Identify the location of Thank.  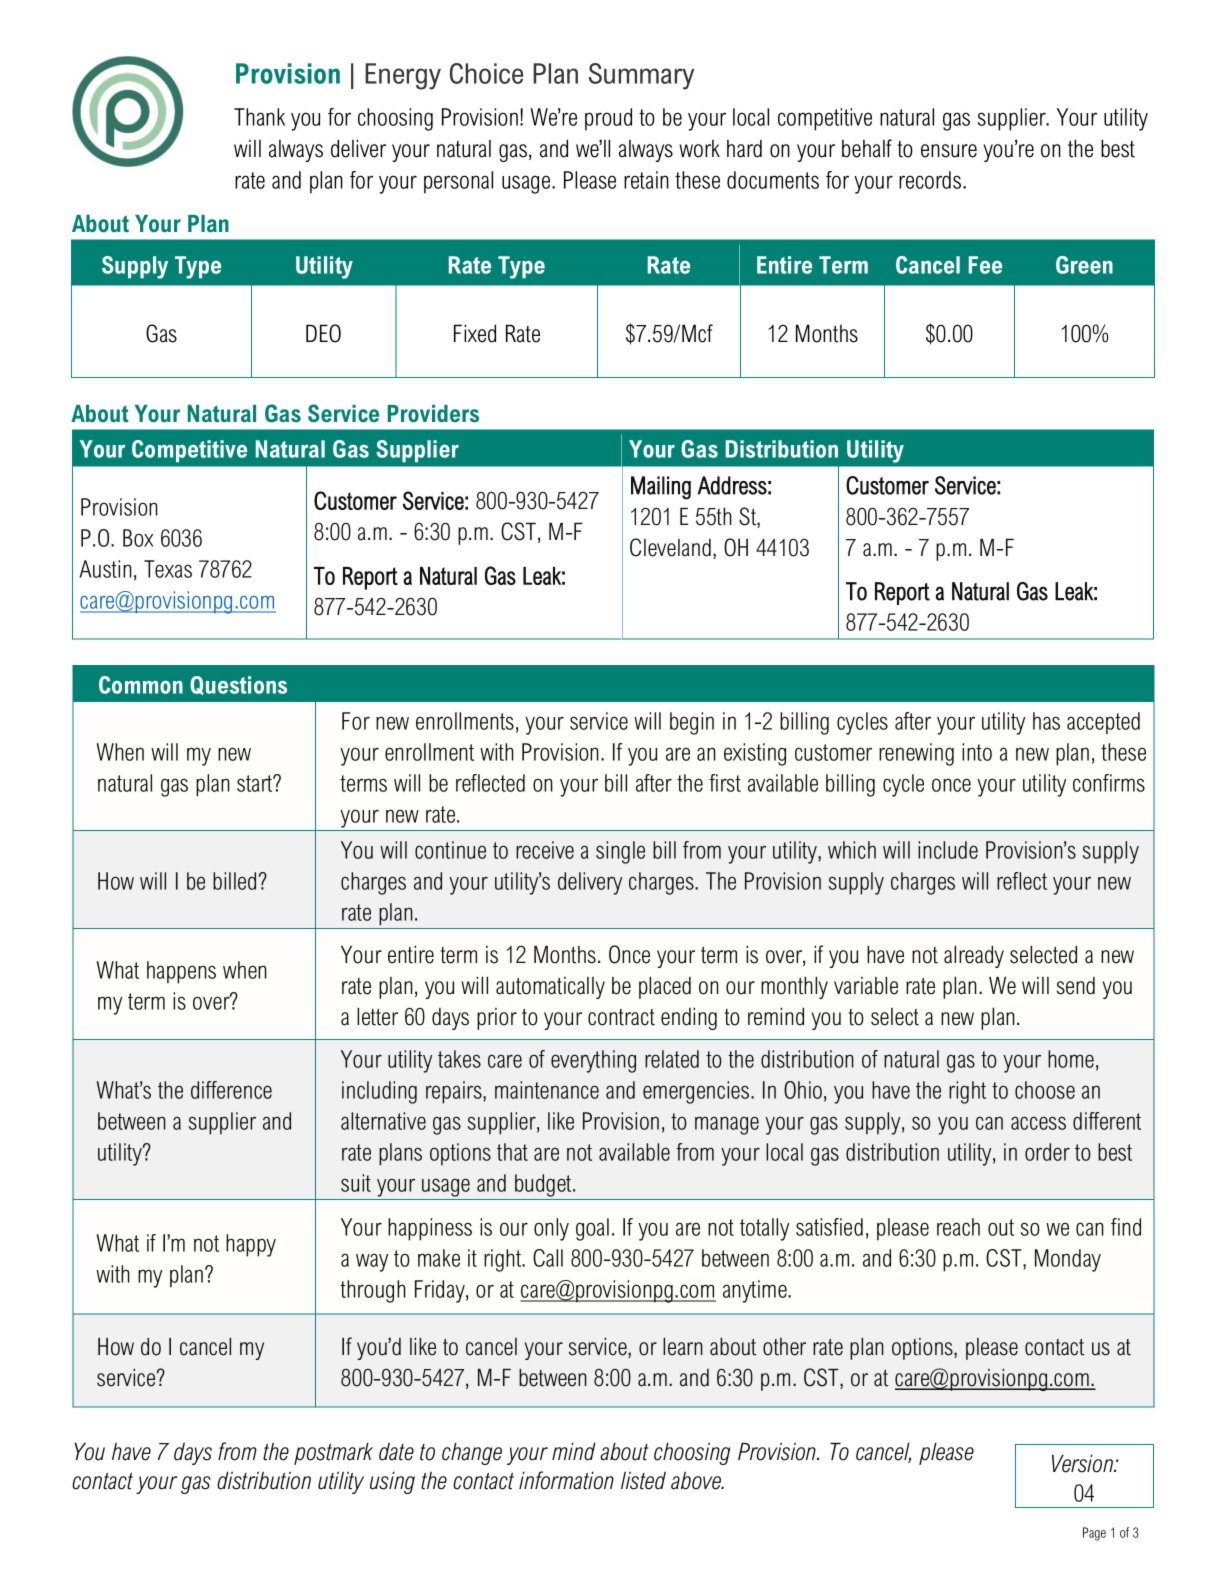
(259, 117).
